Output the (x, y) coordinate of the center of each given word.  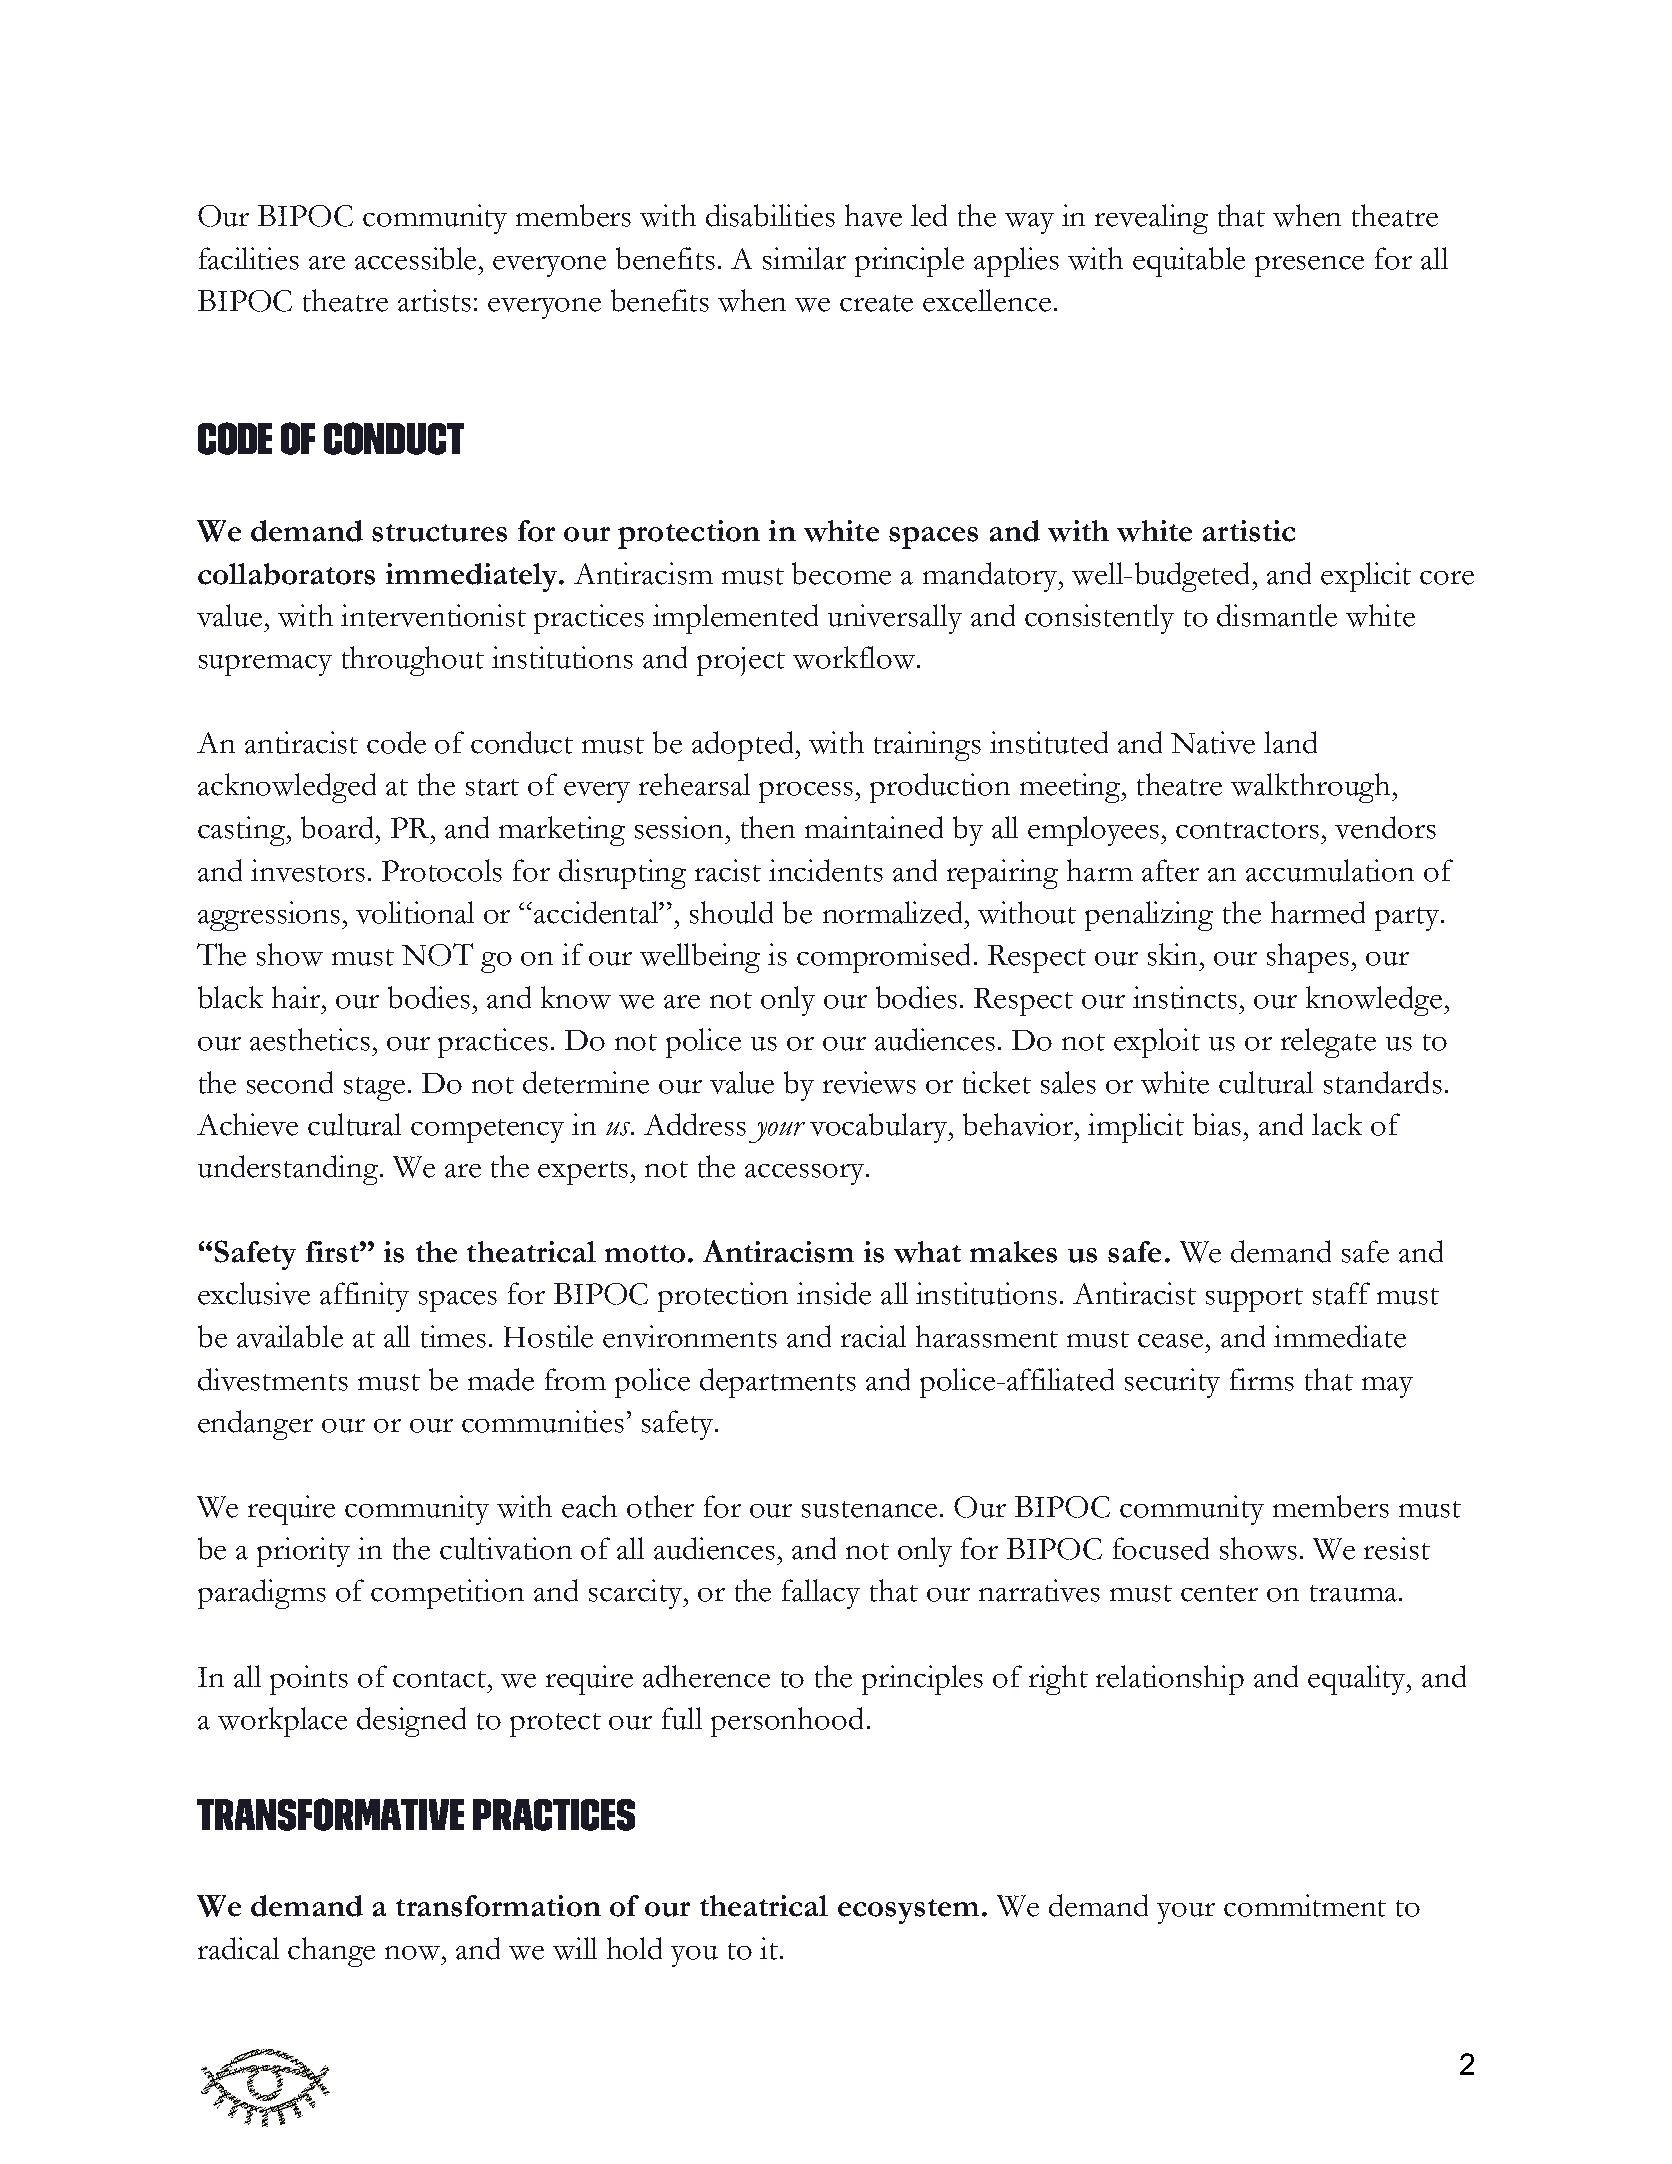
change (331, 1952)
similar (804, 258)
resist (1397, 1548)
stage (374, 1089)
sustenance (869, 1509)
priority (303, 1552)
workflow (855, 657)
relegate (1328, 1043)
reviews (869, 1082)
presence (1309, 266)
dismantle (1277, 615)
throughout (413, 661)
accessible (417, 258)
